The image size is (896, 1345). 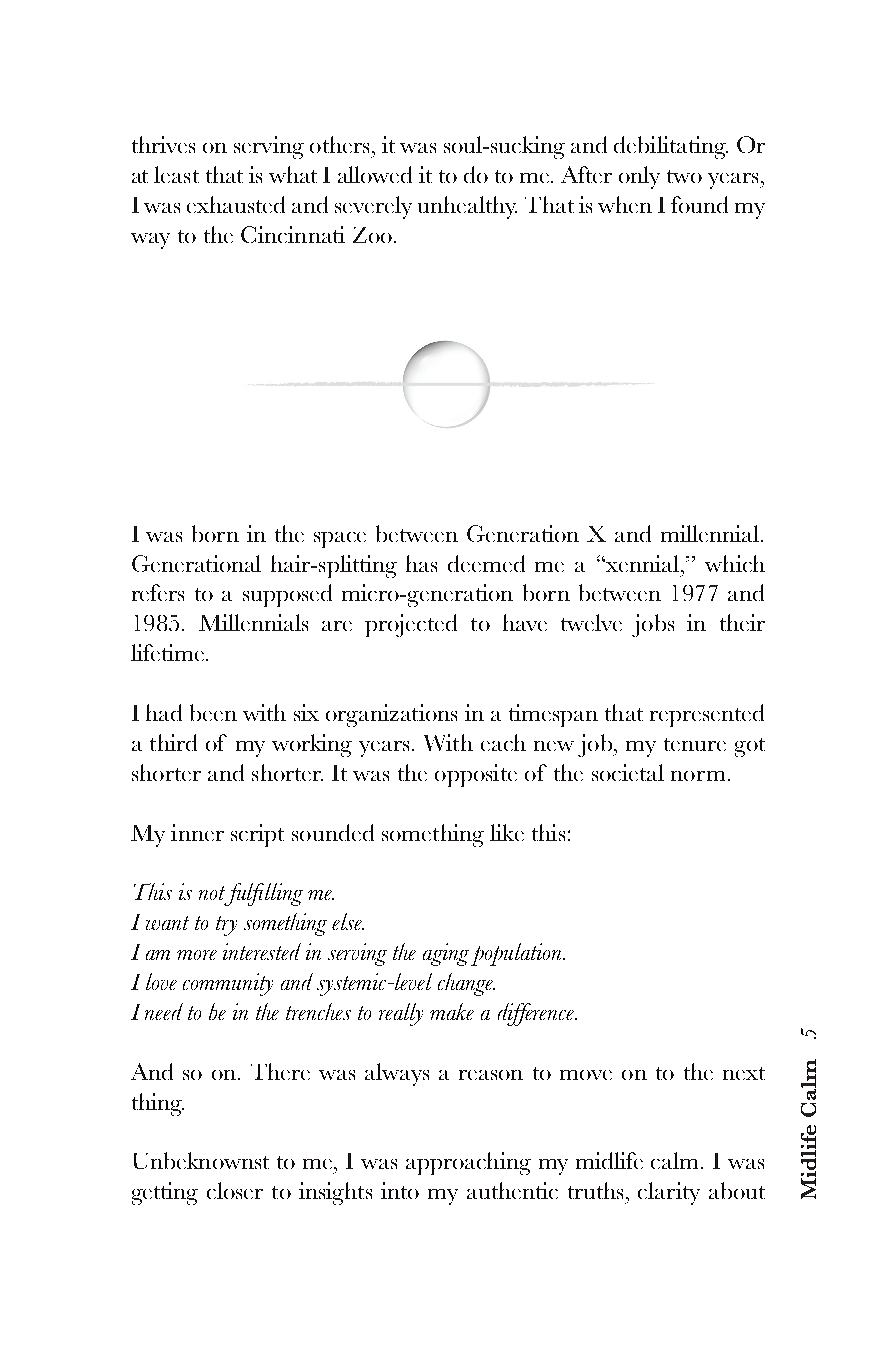 I want to click on norm, so click(x=698, y=776).
